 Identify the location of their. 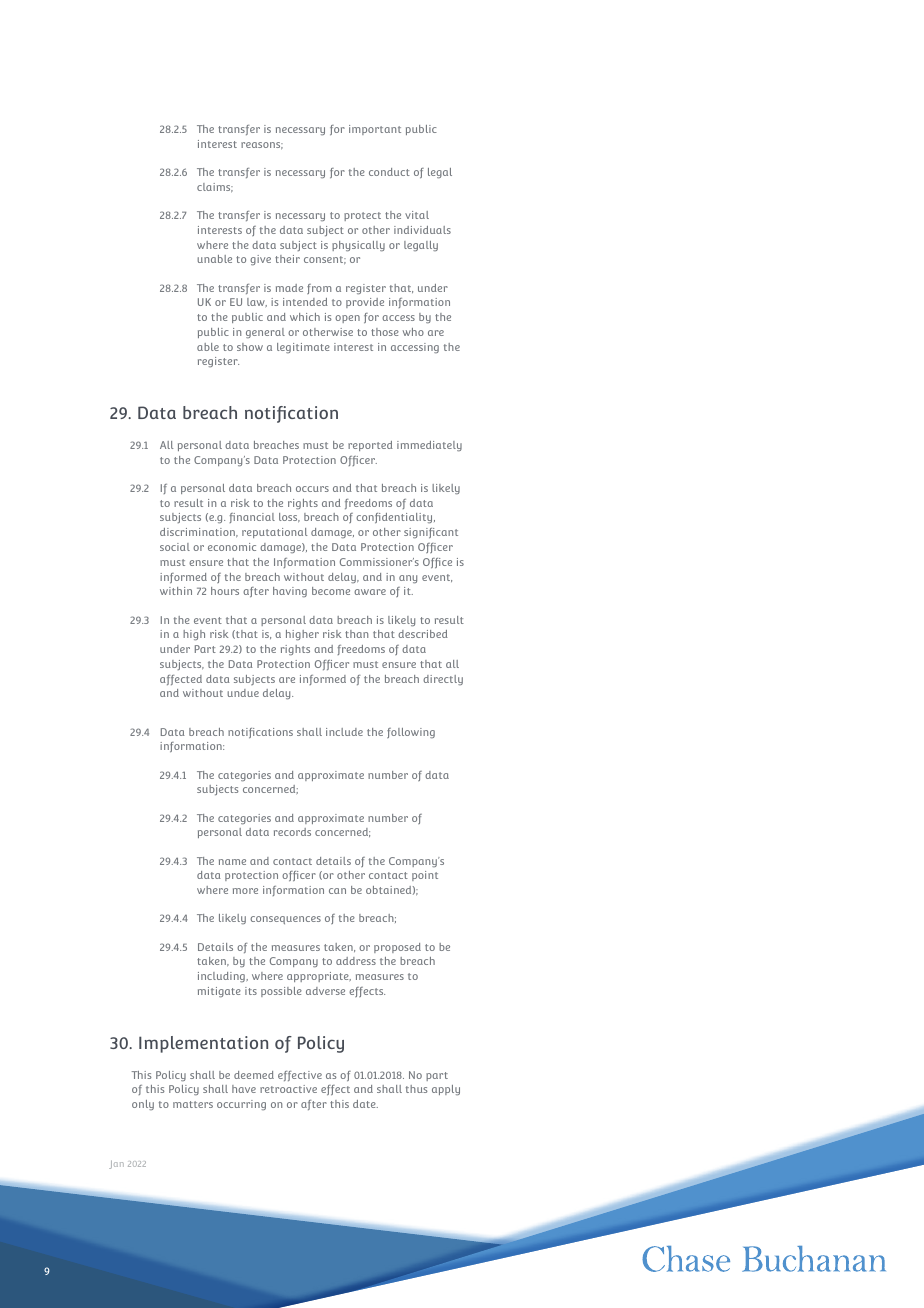
(287, 259).
